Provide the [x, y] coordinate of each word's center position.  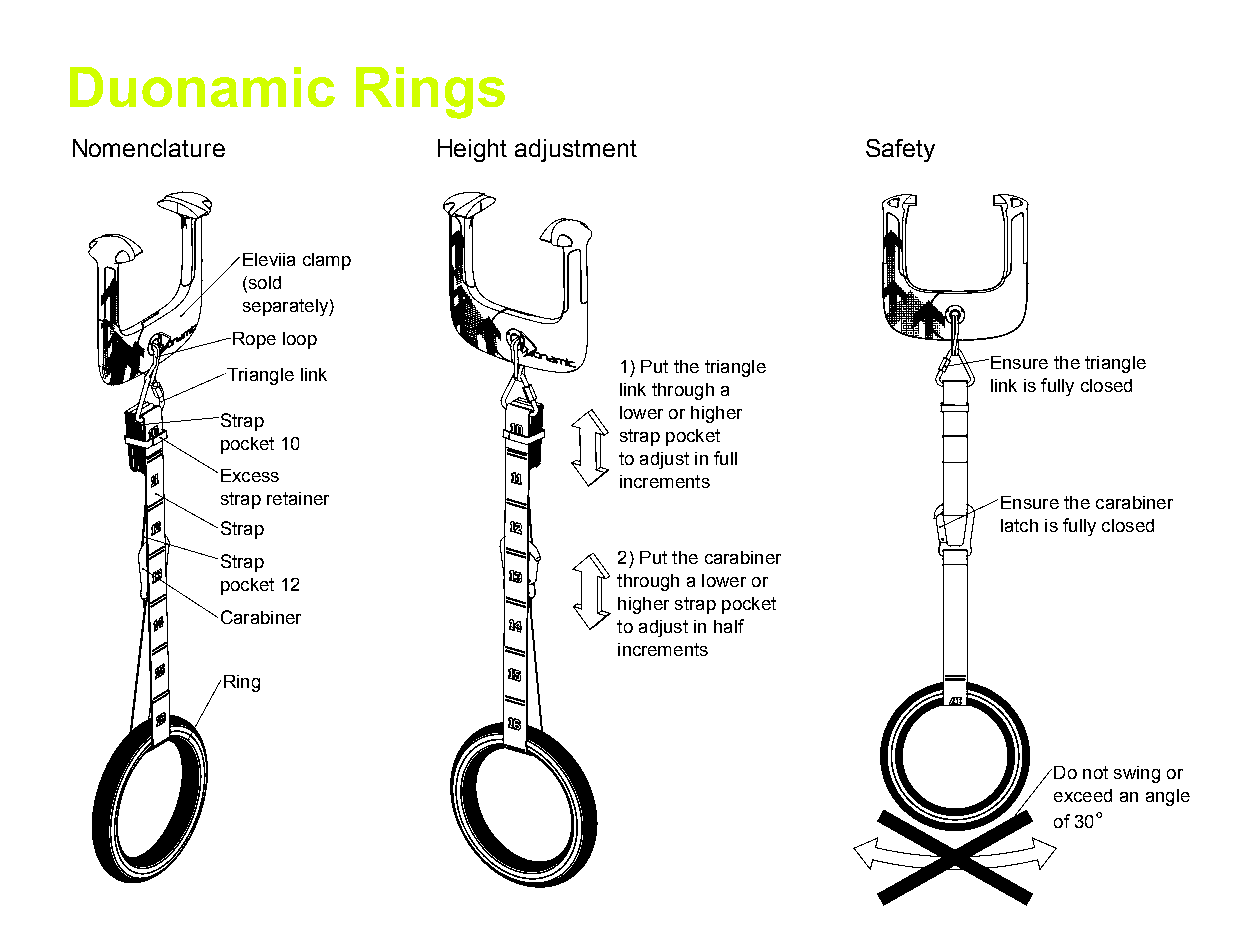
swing [1137, 774]
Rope [254, 340]
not [1095, 772]
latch [1019, 525]
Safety [900, 150]
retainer [298, 498]
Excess [250, 475]
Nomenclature [149, 148]
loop [300, 340]
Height [472, 150]
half [729, 626]
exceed [1083, 795]
